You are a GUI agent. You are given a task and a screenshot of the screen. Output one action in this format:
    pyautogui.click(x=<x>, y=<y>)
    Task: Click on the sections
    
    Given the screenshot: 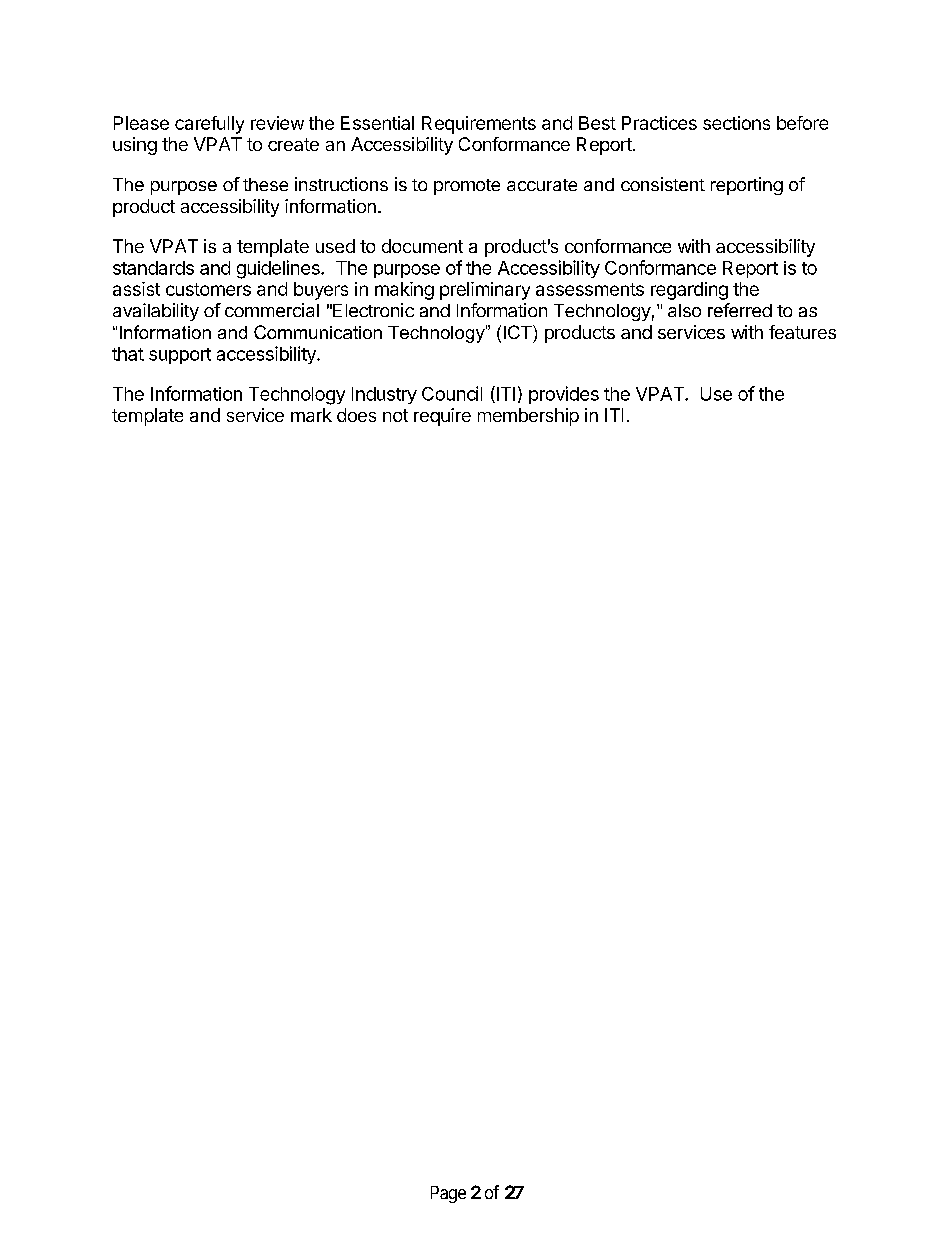 What is the action you would take?
    pyautogui.click(x=736, y=123)
